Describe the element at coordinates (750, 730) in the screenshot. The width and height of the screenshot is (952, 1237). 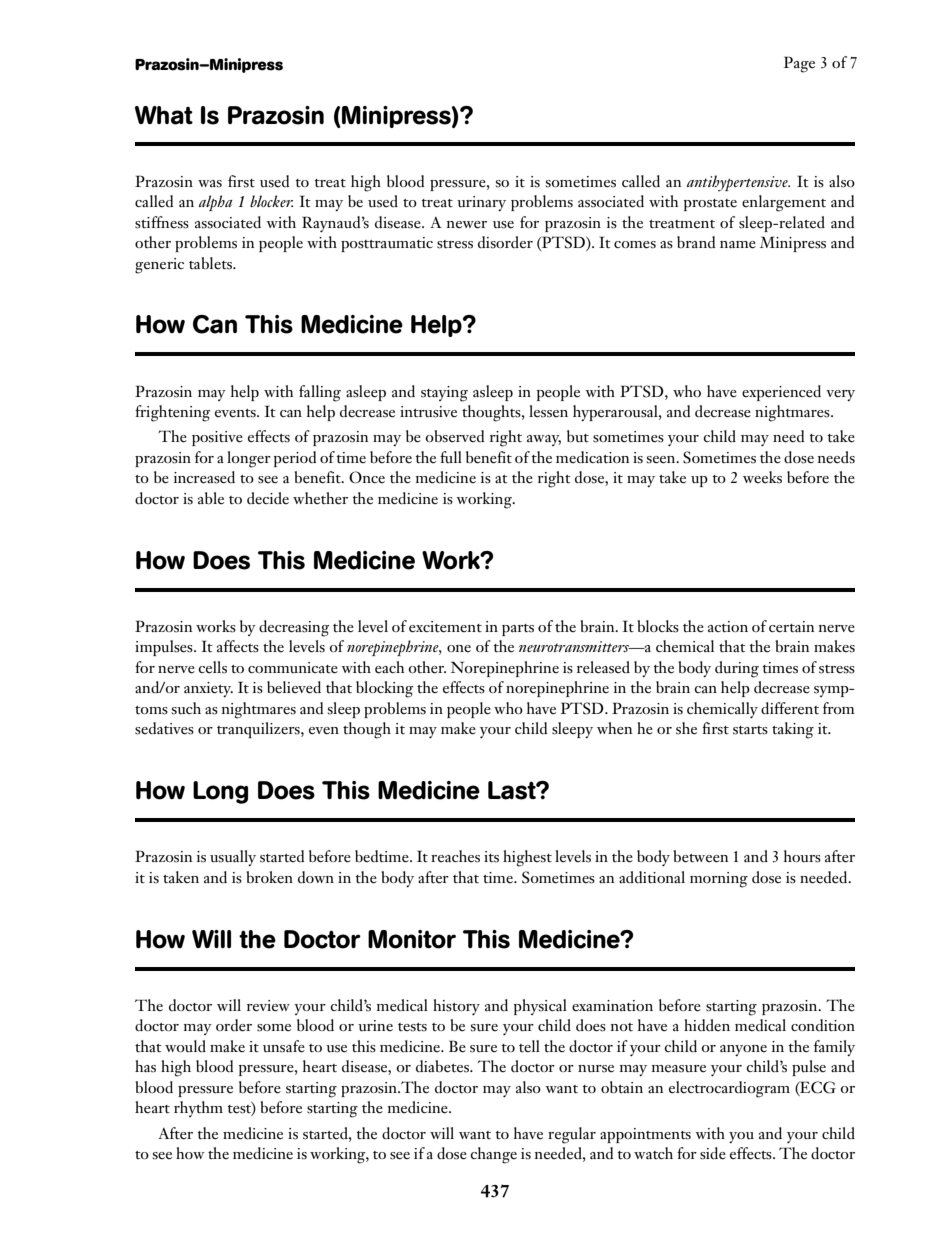
I see `starts` at that location.
